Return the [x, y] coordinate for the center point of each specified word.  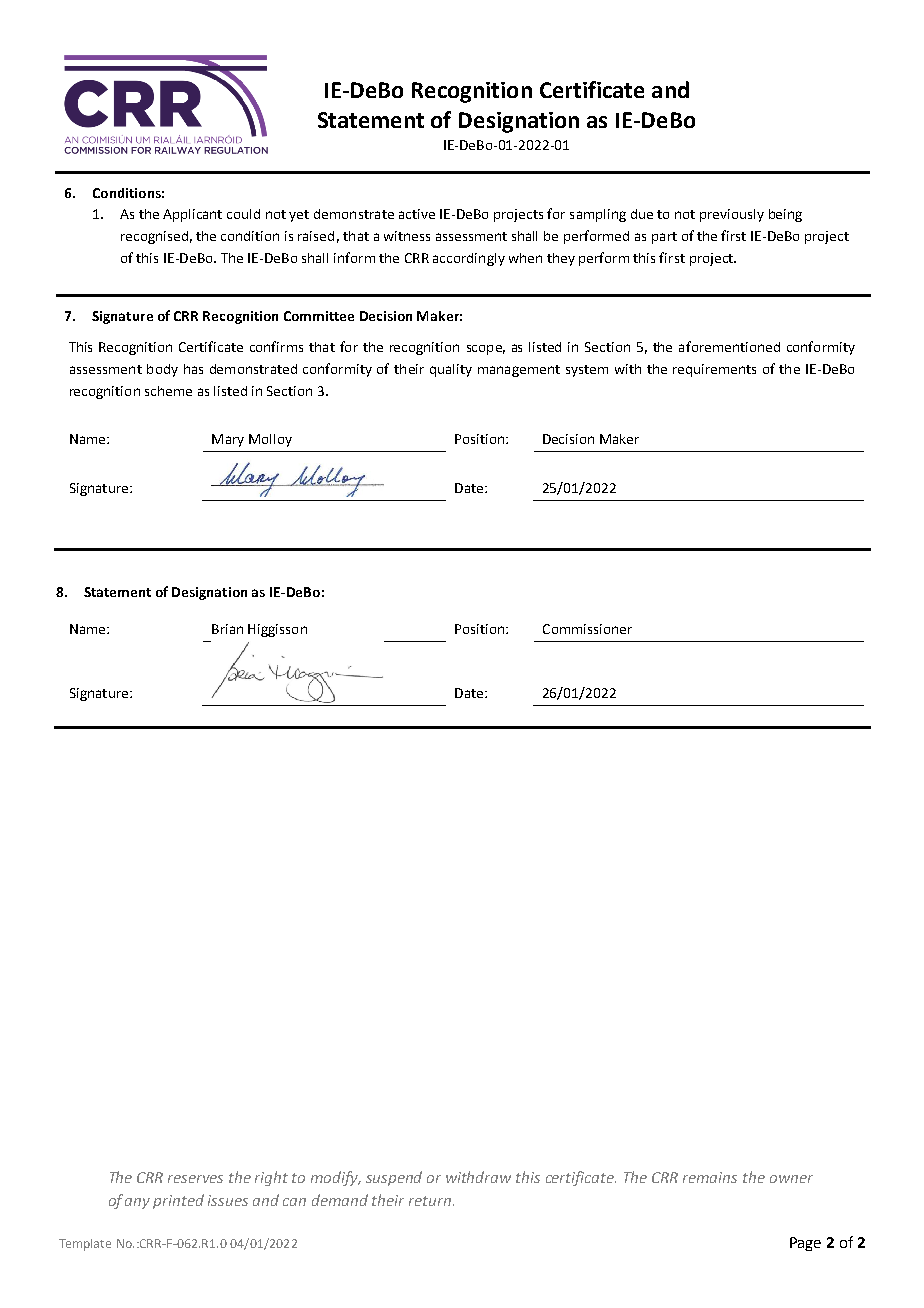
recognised [154, 237]
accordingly [469, 259]
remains [710, 1177]
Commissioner [587, 629]
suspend [394, 1178]
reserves [195, 1179]
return [430, 1201]
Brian [227, 629]
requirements [714, 370]
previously [732, 215]
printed [178, 1201]
